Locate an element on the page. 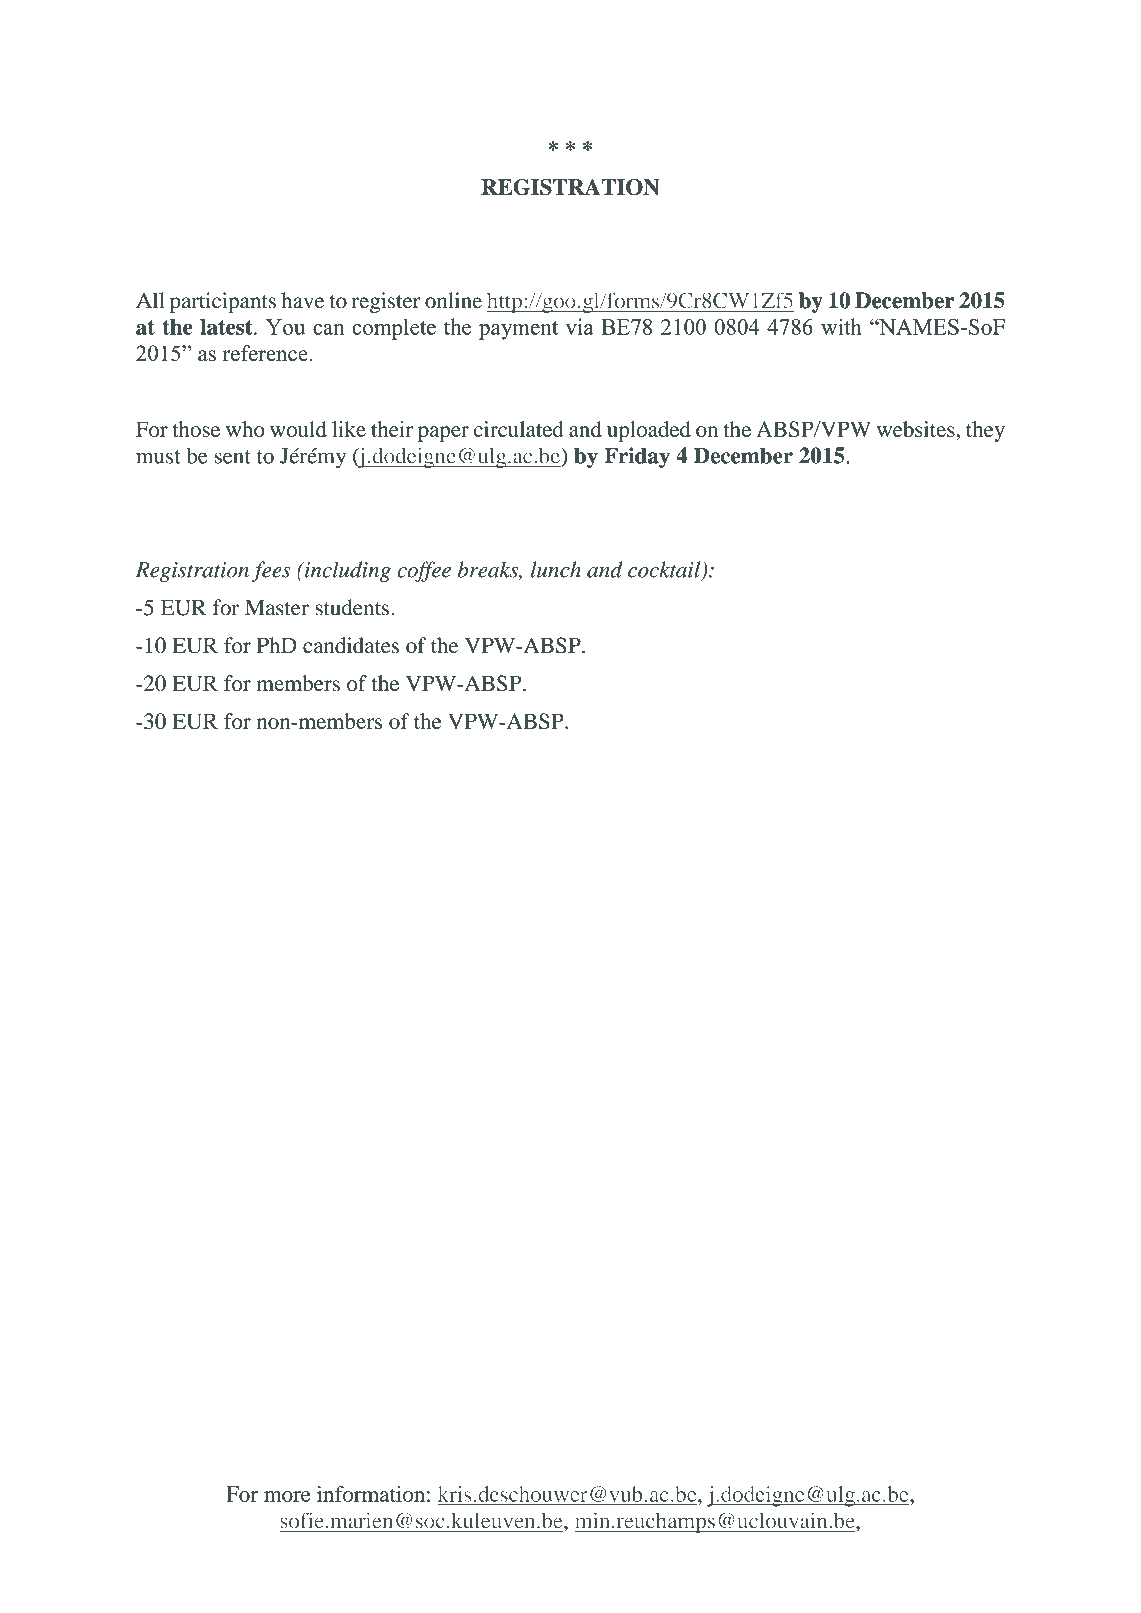 Image resolution: width=1141 pixels, height=1613 pixels. latest is located at coordinates (227, 327).
